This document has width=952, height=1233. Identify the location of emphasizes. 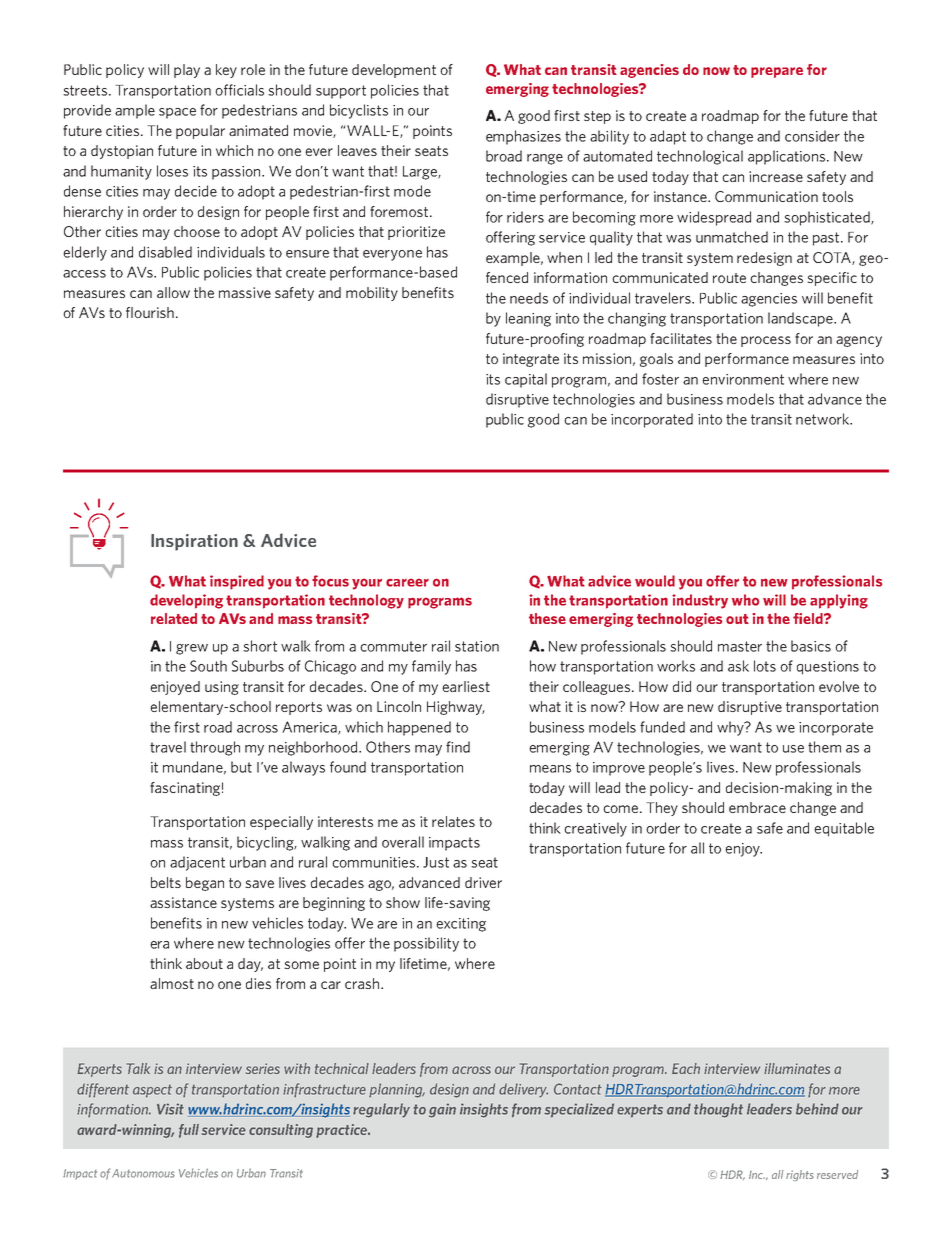
(523, 137).
